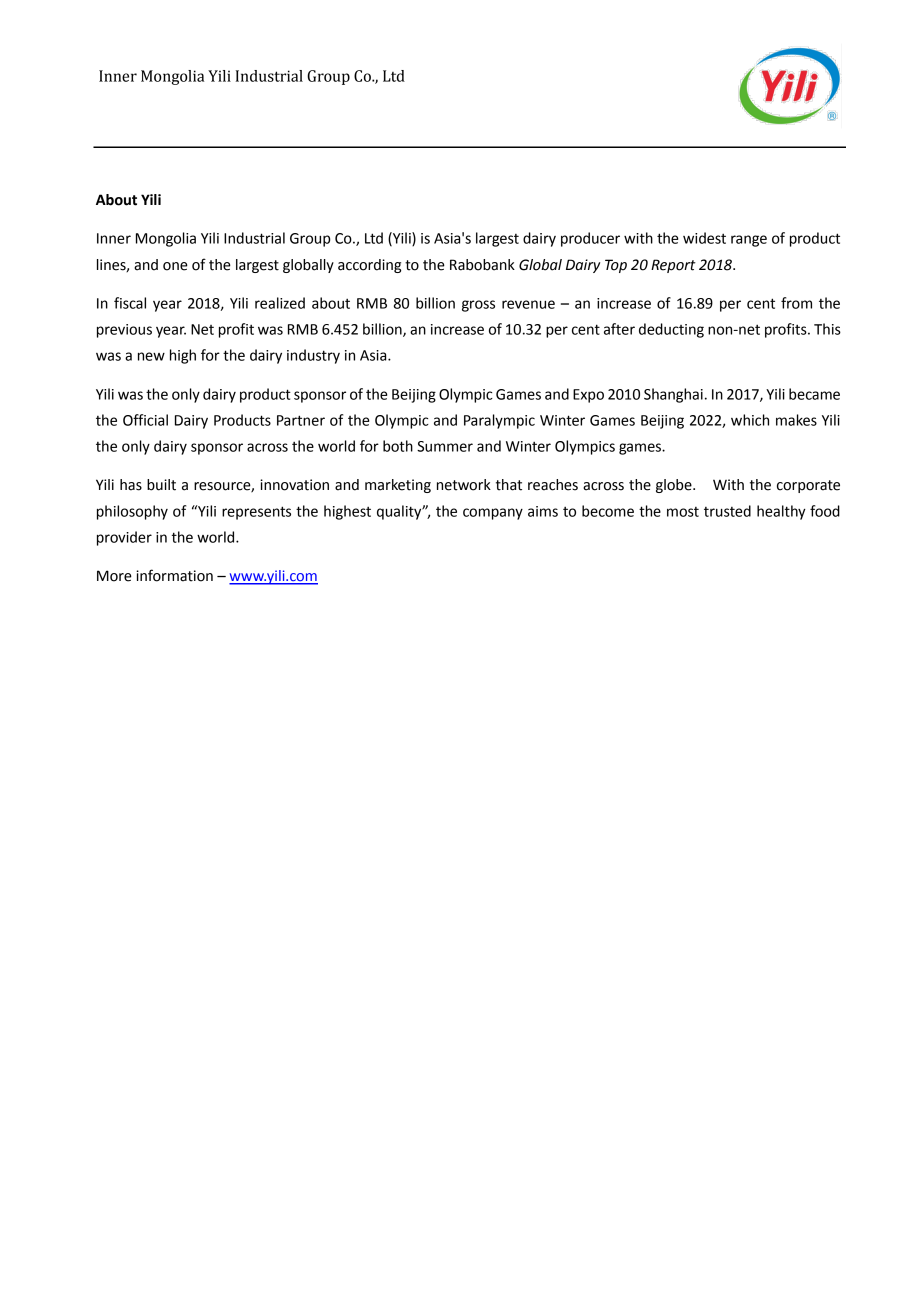 This document has width=924, height=1308. Describe the element at coordinates (493, 514) in the document. I see `company` at that location.
